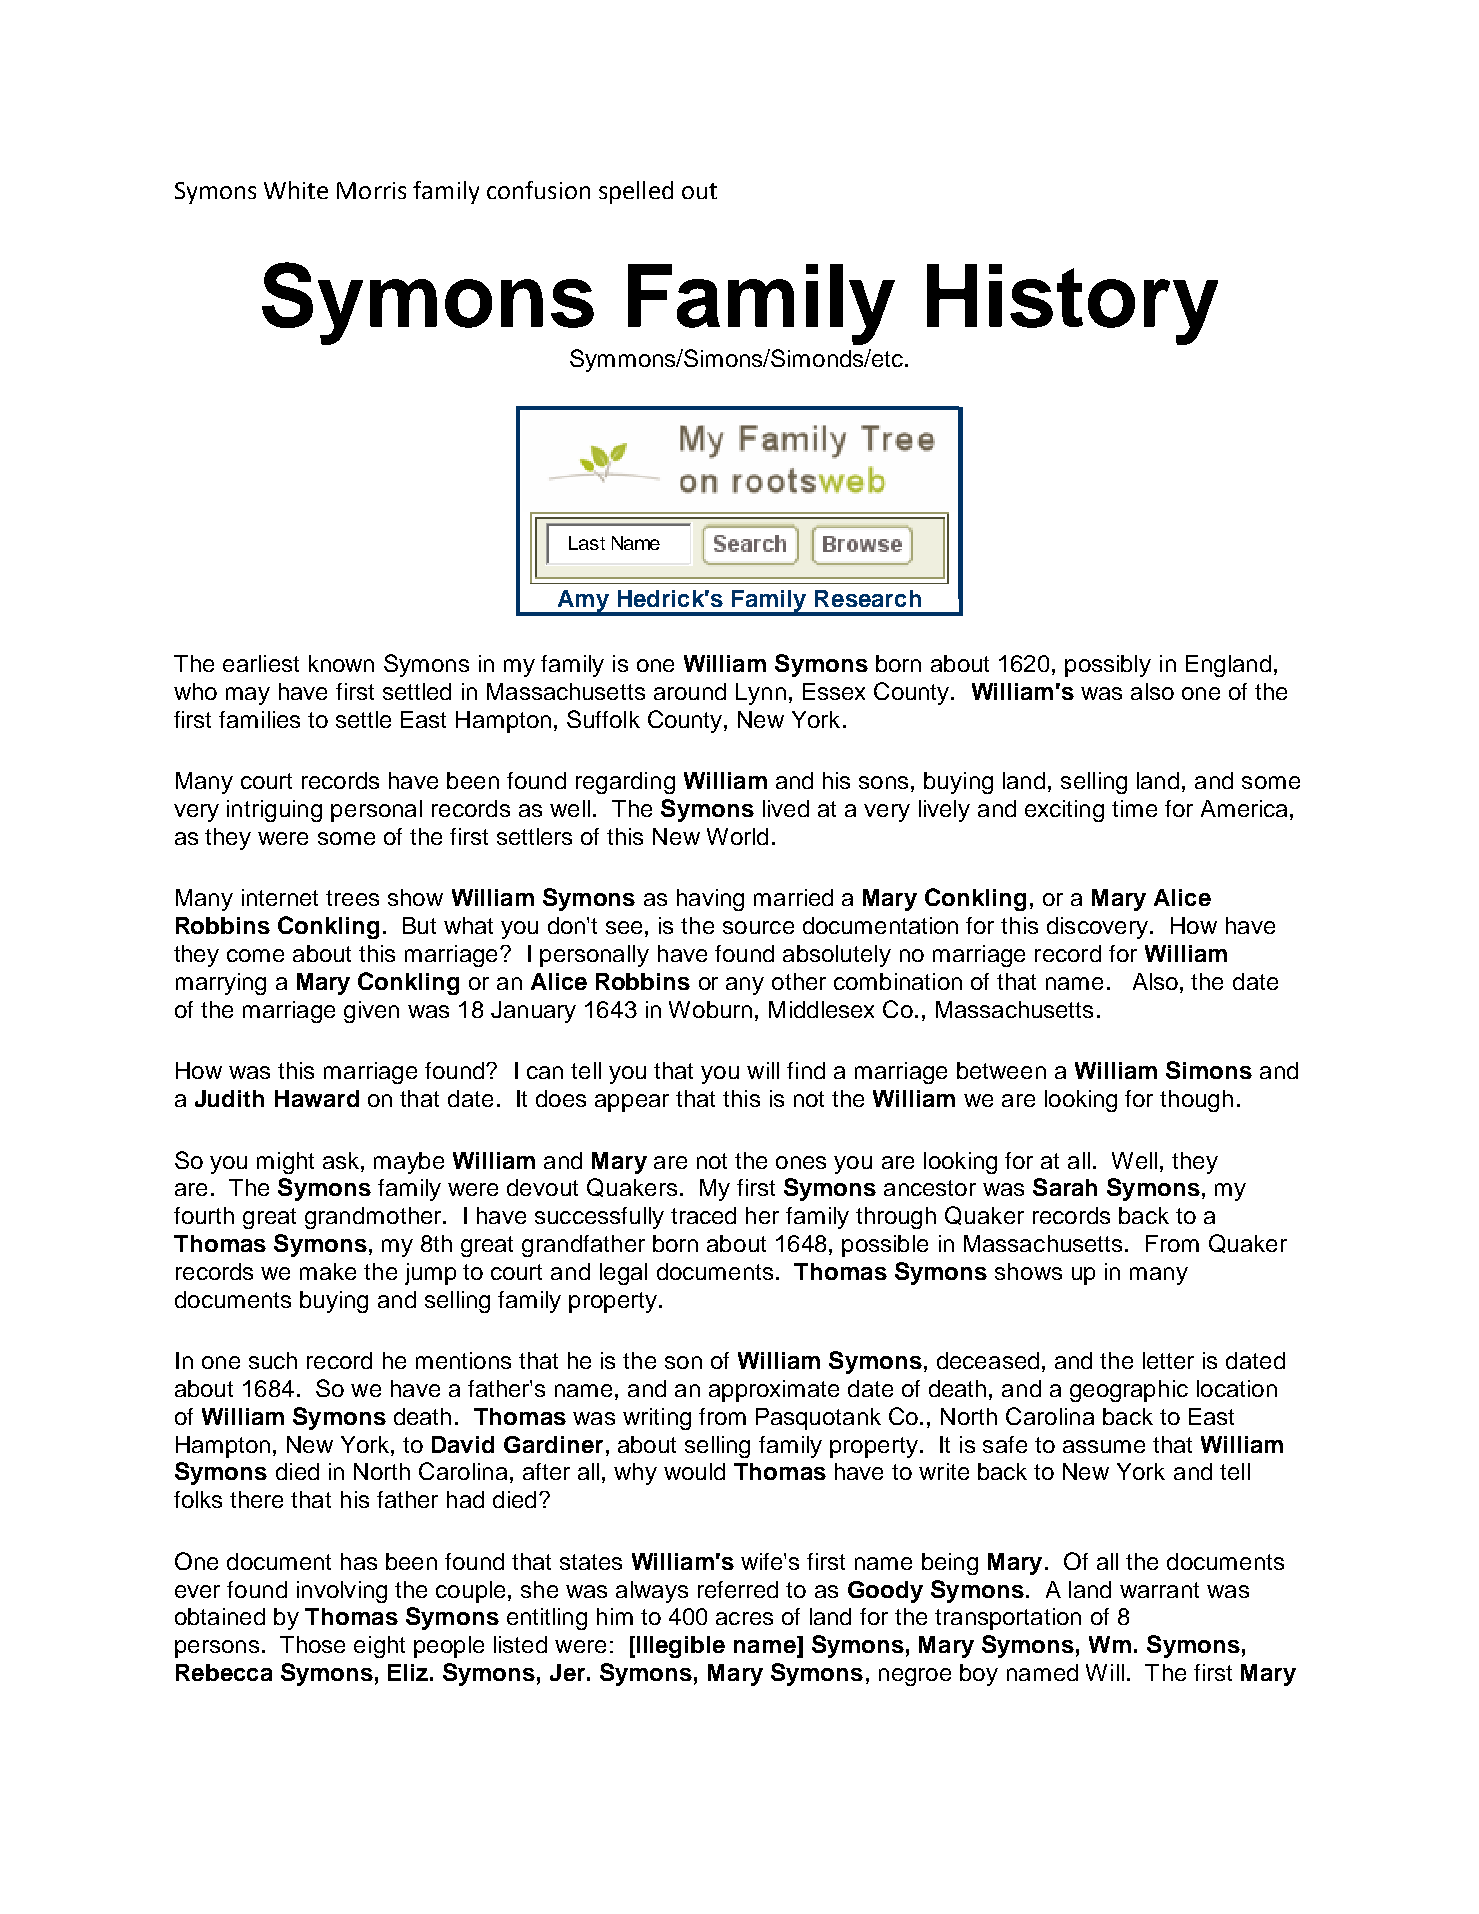 Image resolution: width=1479 pixels, height=1914 pixels. What do you see at coordinates (342, 1160) in the screenshot?
I see `ask` at bounding box center [342, 1160].
